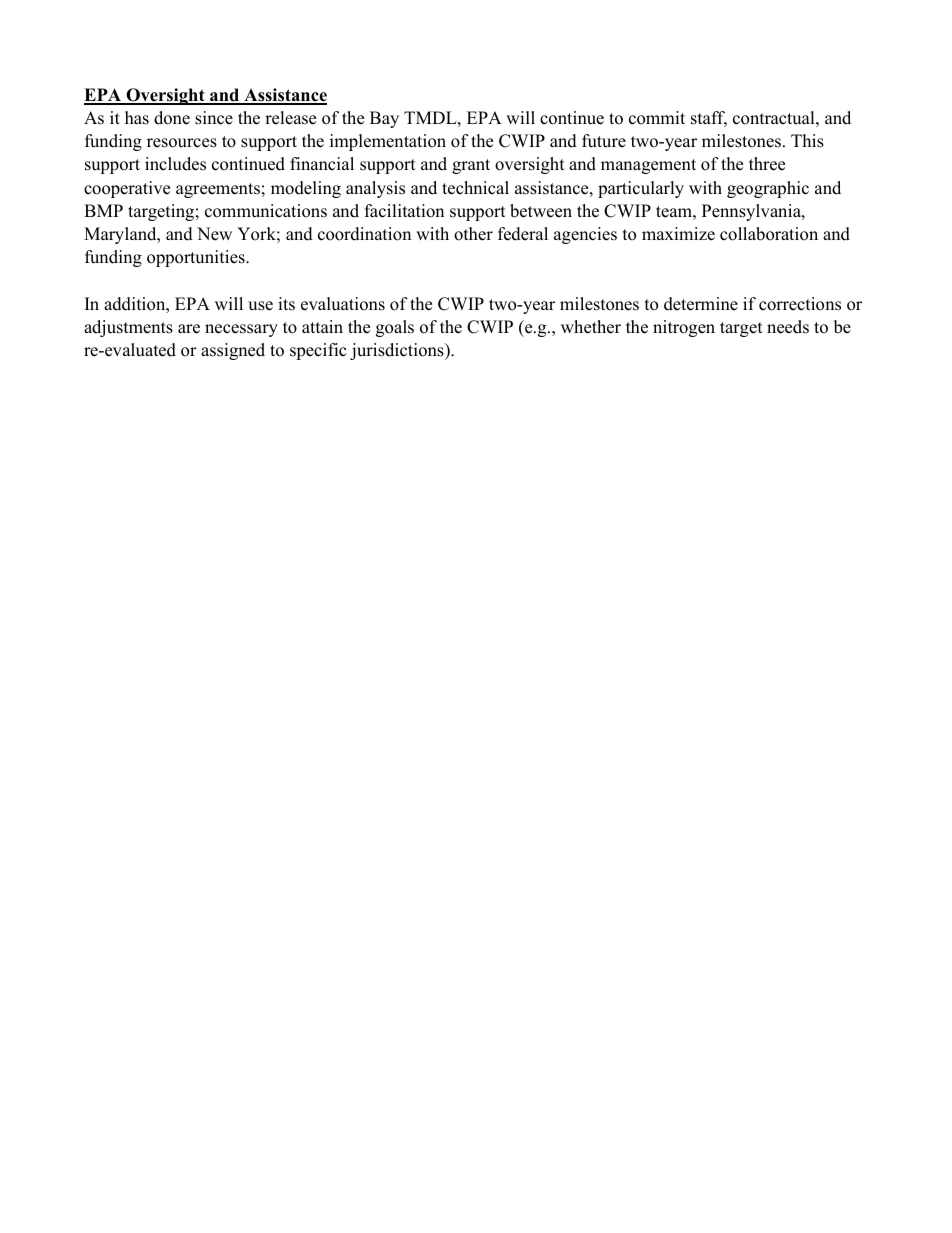 The image size is (952, 1233). What do you see at coordinates (768, 189) in the page?
I see `geographic` at bounding box center [768, 189].
